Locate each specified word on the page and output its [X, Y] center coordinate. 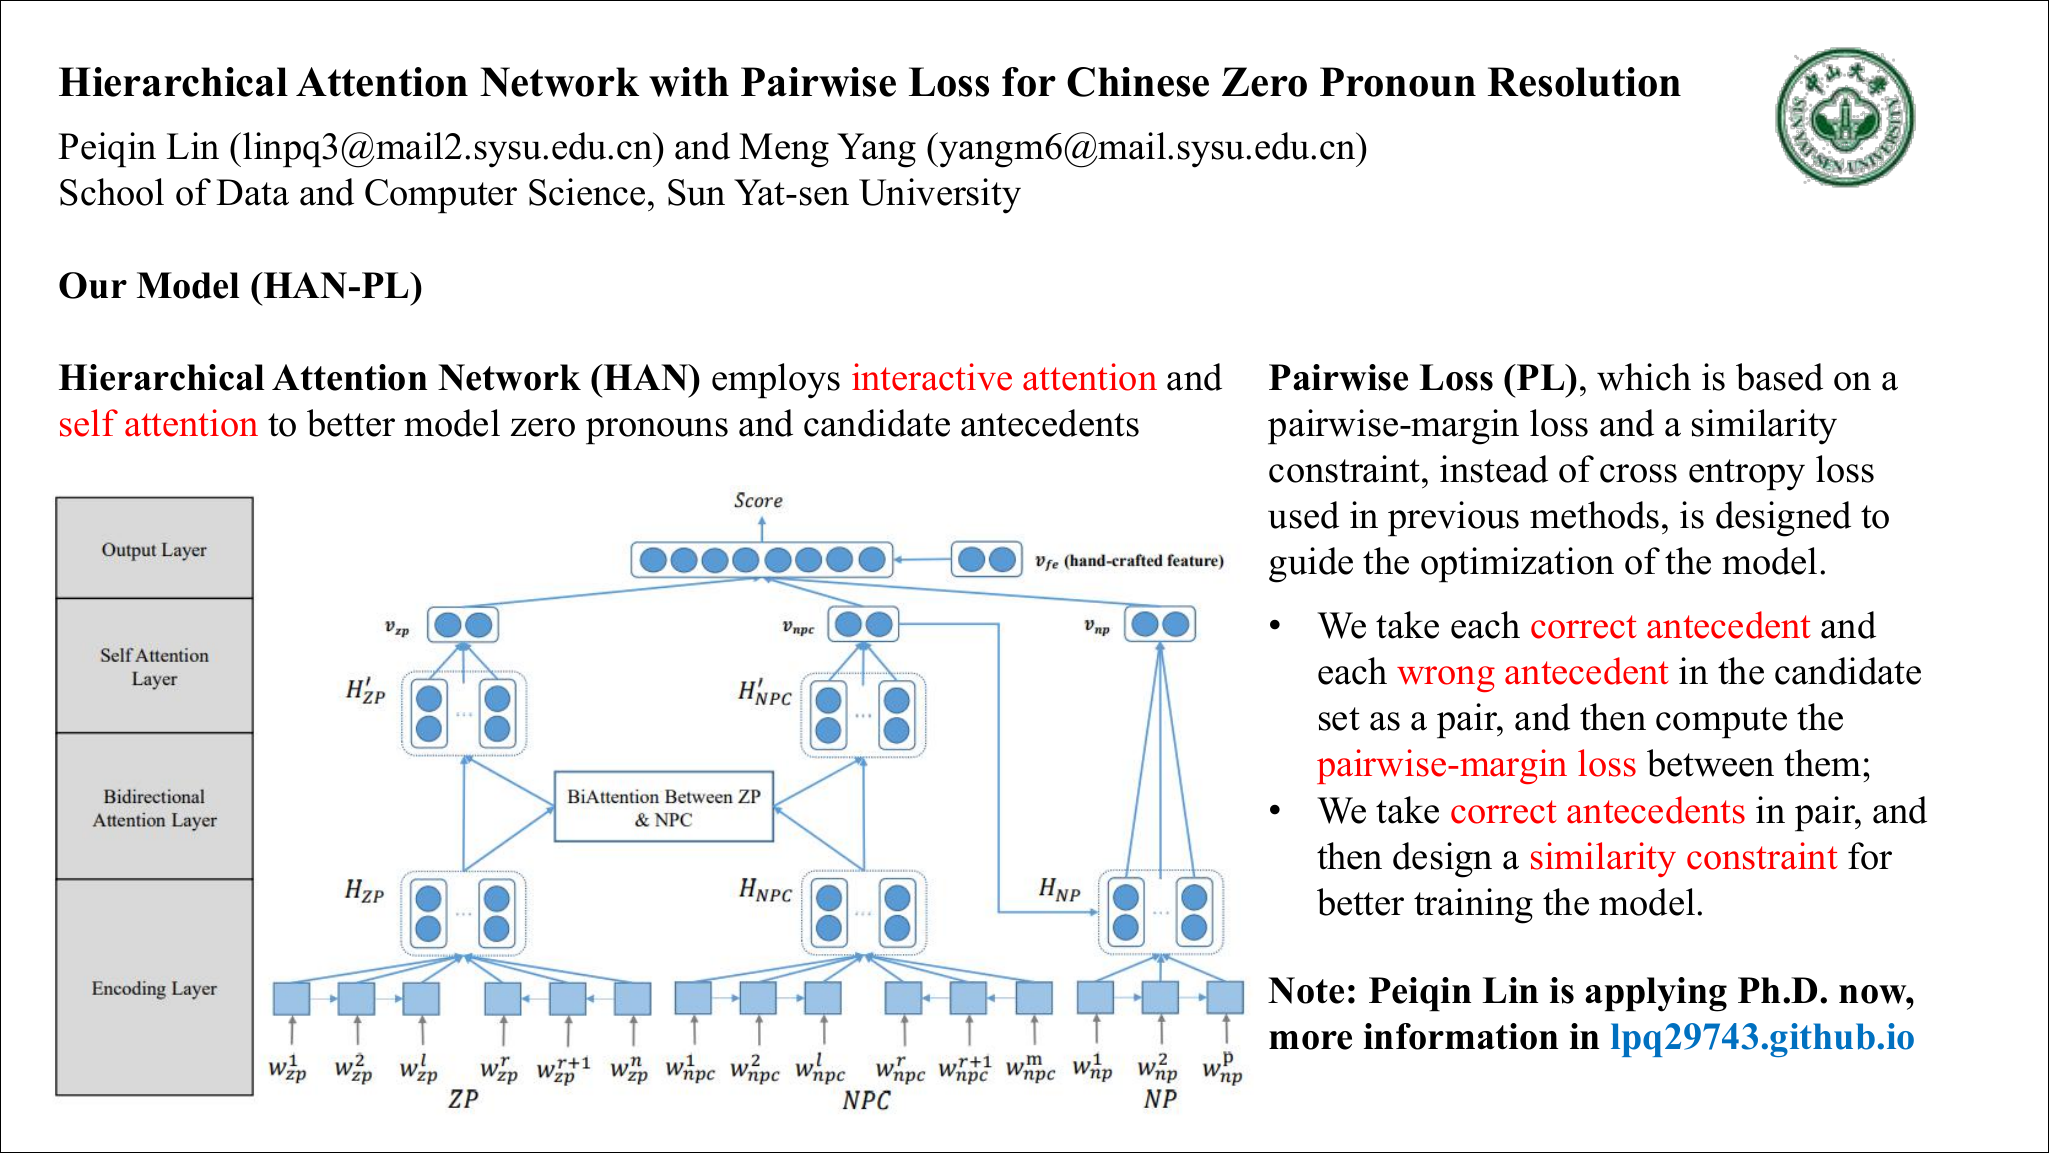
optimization [1517, 565]
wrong [1446, 679]
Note [1306, 990]
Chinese [1138, 82]
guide [1311, 565]
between [1710, 763]
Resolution [1584, 82]
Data [252, 192]
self [89, 423]
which [1644, 377]
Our [93, 285]
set [1339, 719]
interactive [932, 377]
